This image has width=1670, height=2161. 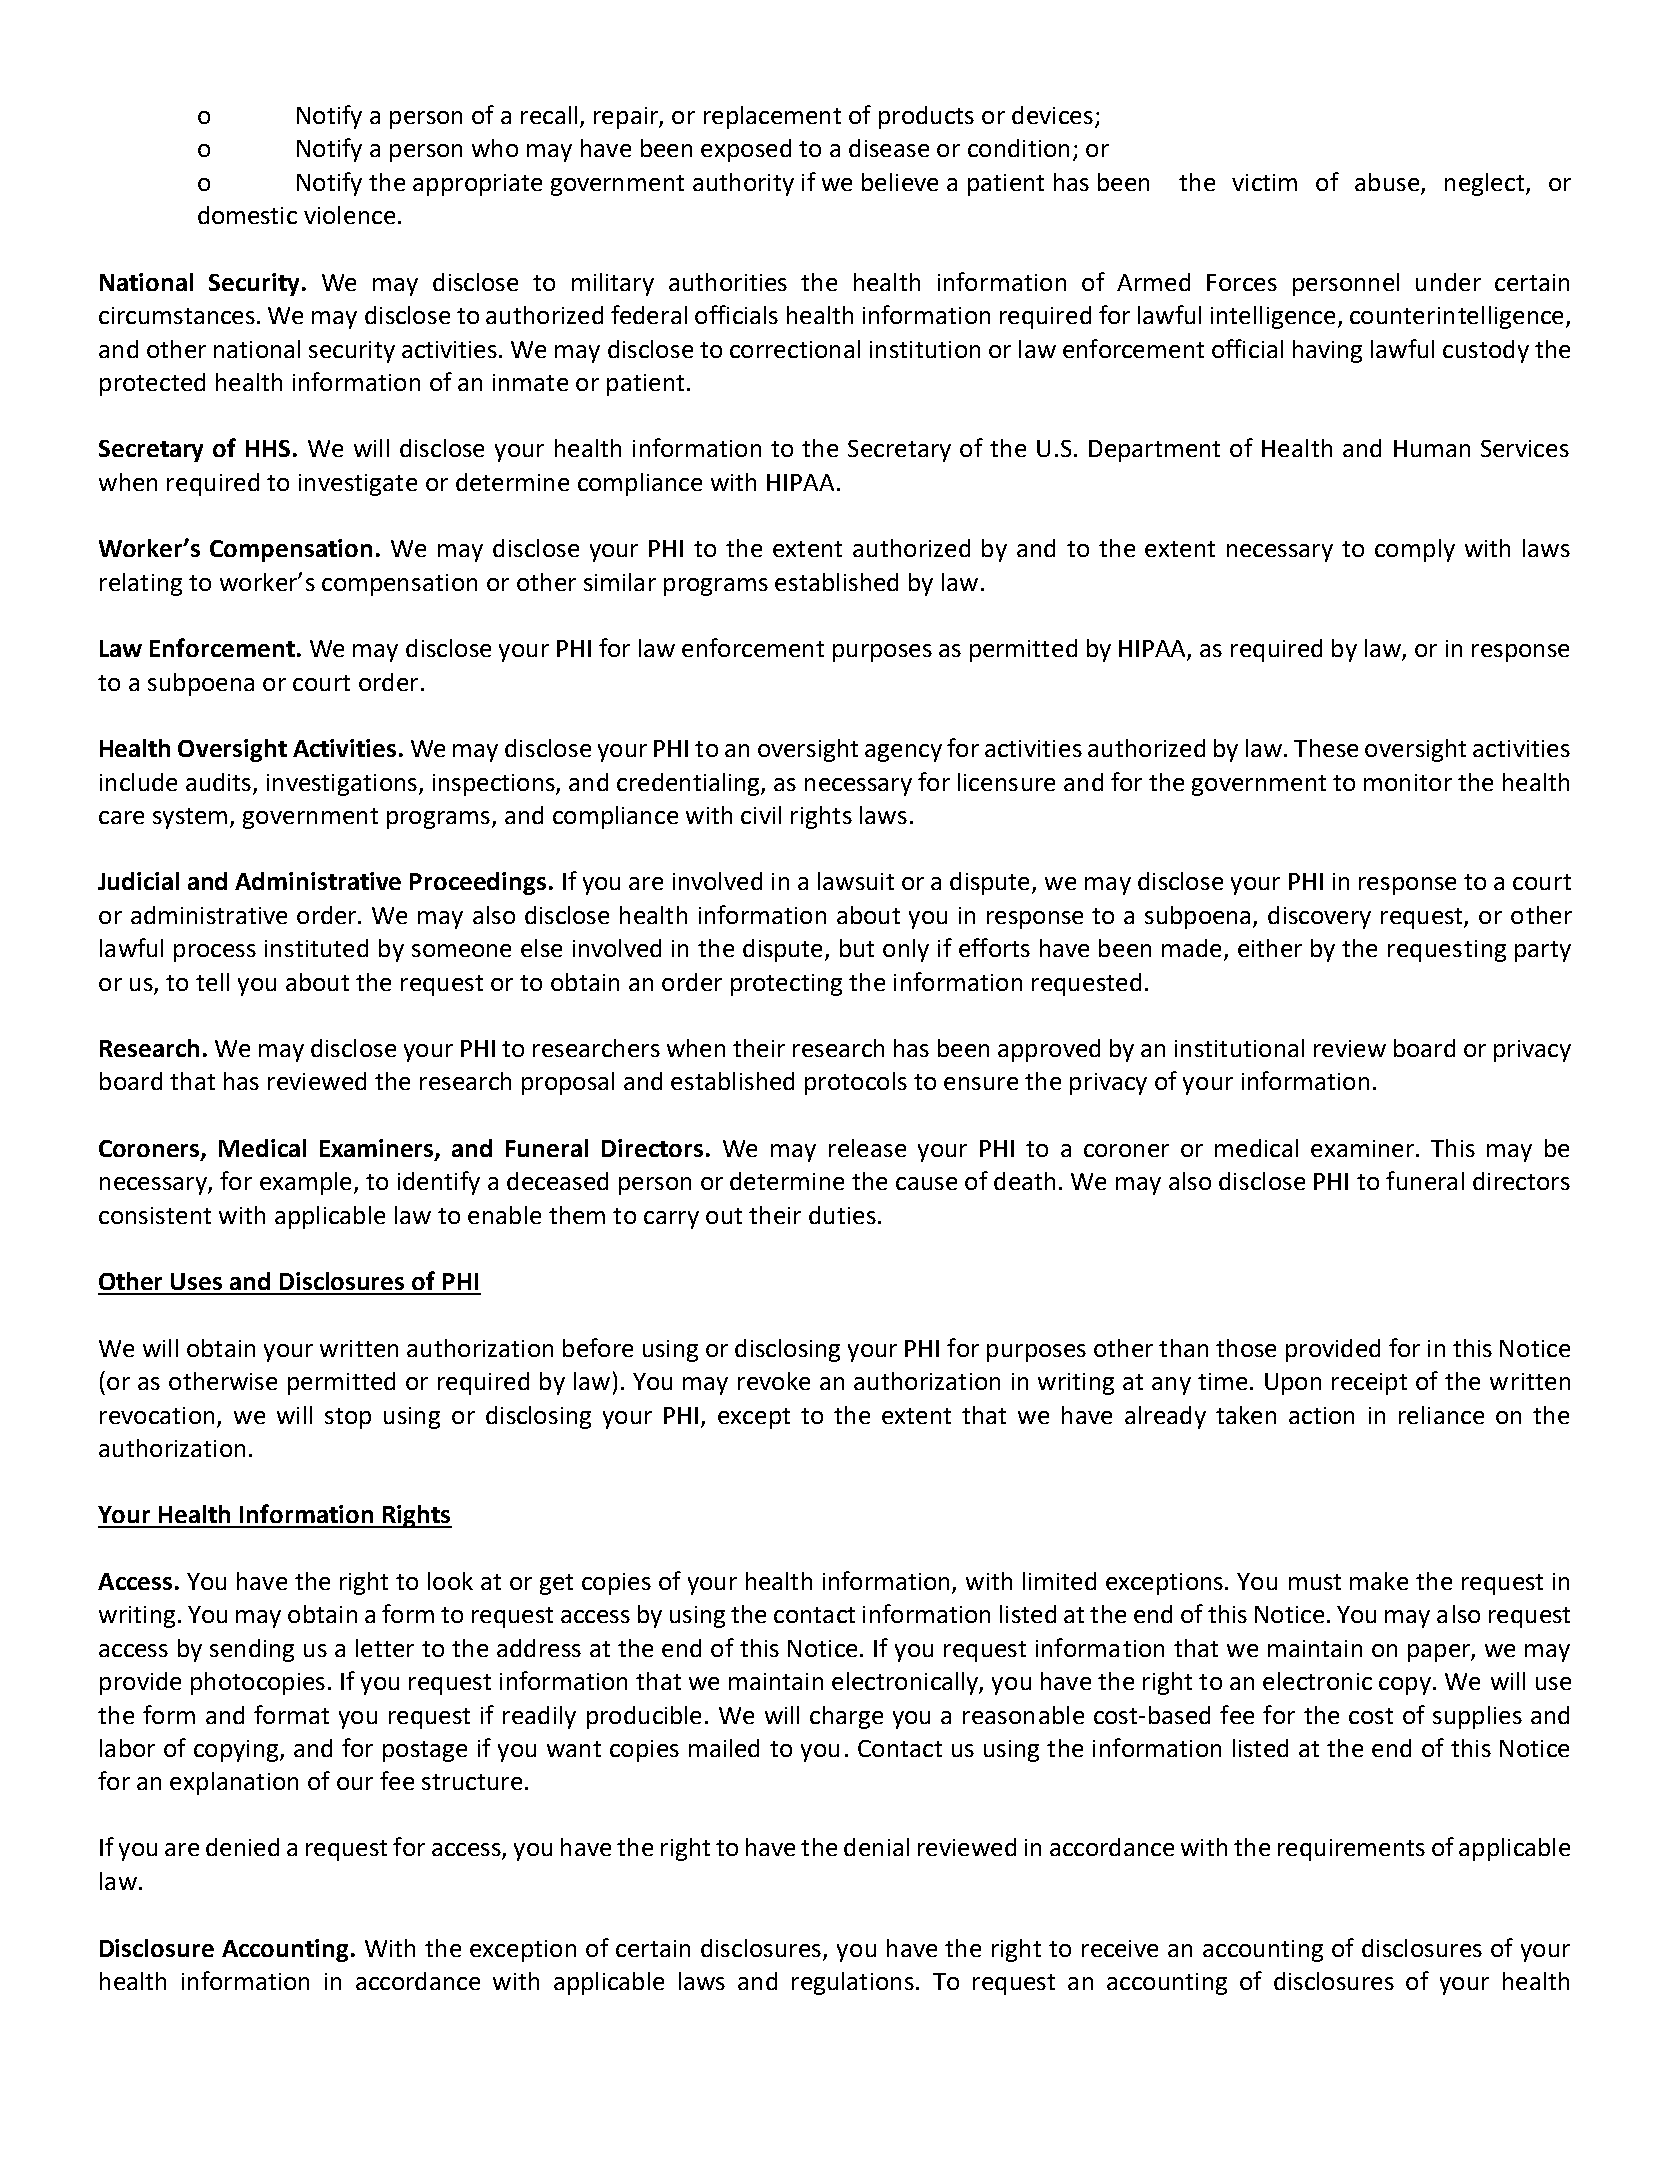 What do you see at coordinates (1270, 948) in the image?
I see `either` at bounding box center [1270, 948].
